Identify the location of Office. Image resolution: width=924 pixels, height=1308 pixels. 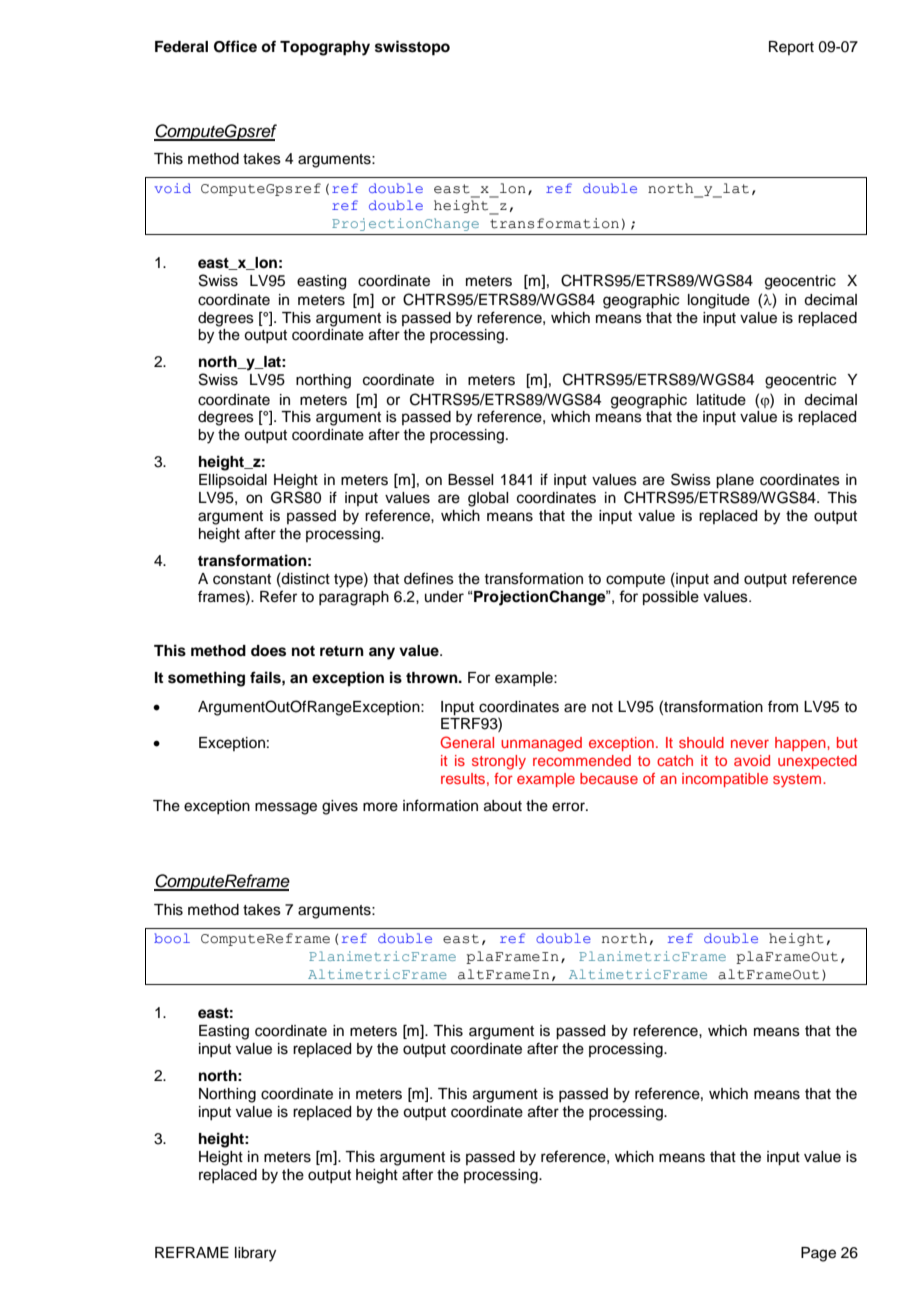
(235, 46).
